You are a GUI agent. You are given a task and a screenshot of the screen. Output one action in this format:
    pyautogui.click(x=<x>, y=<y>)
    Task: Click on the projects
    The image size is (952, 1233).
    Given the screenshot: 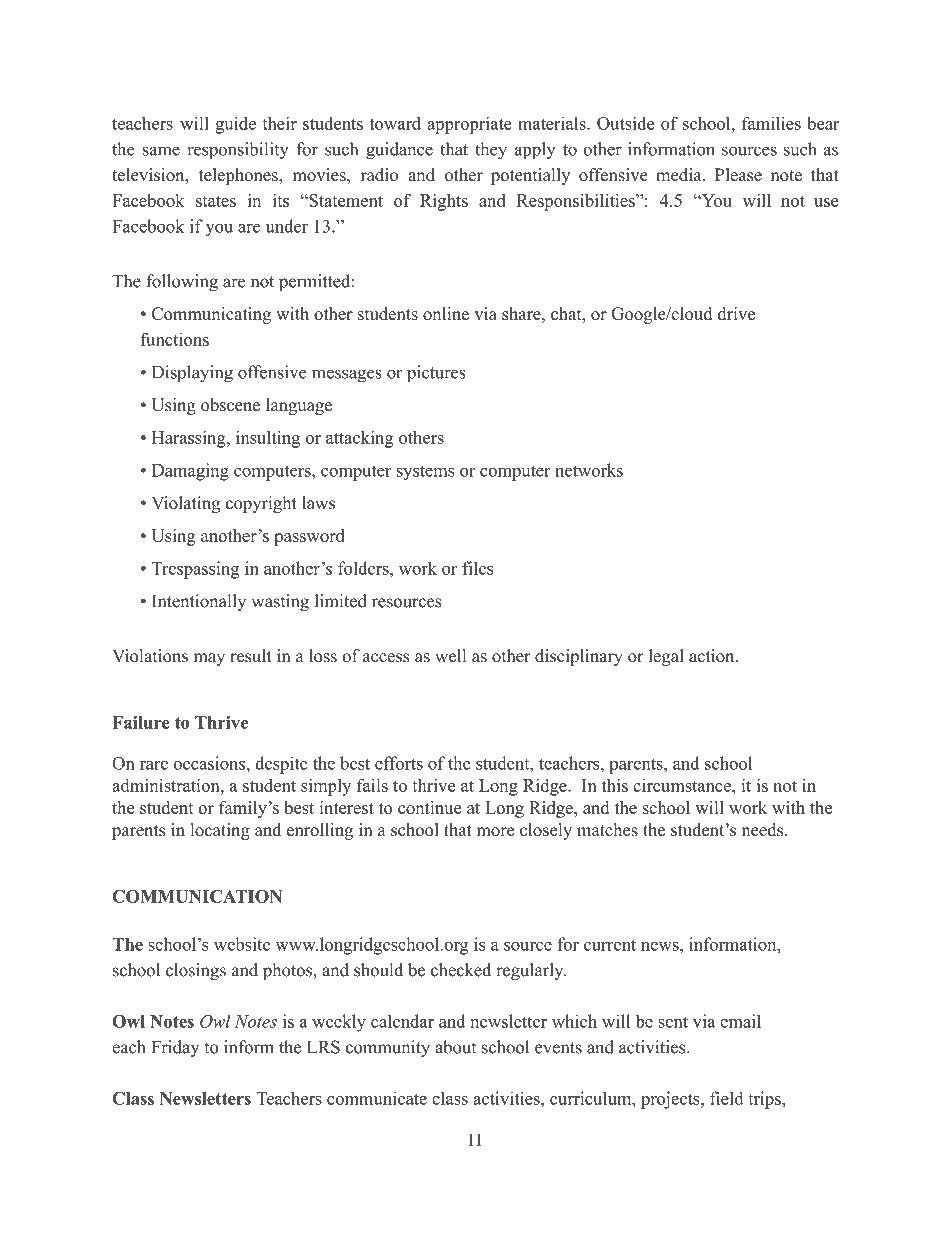 What is the action you would take?
    pyautogui.click(x=671, y=1100)
